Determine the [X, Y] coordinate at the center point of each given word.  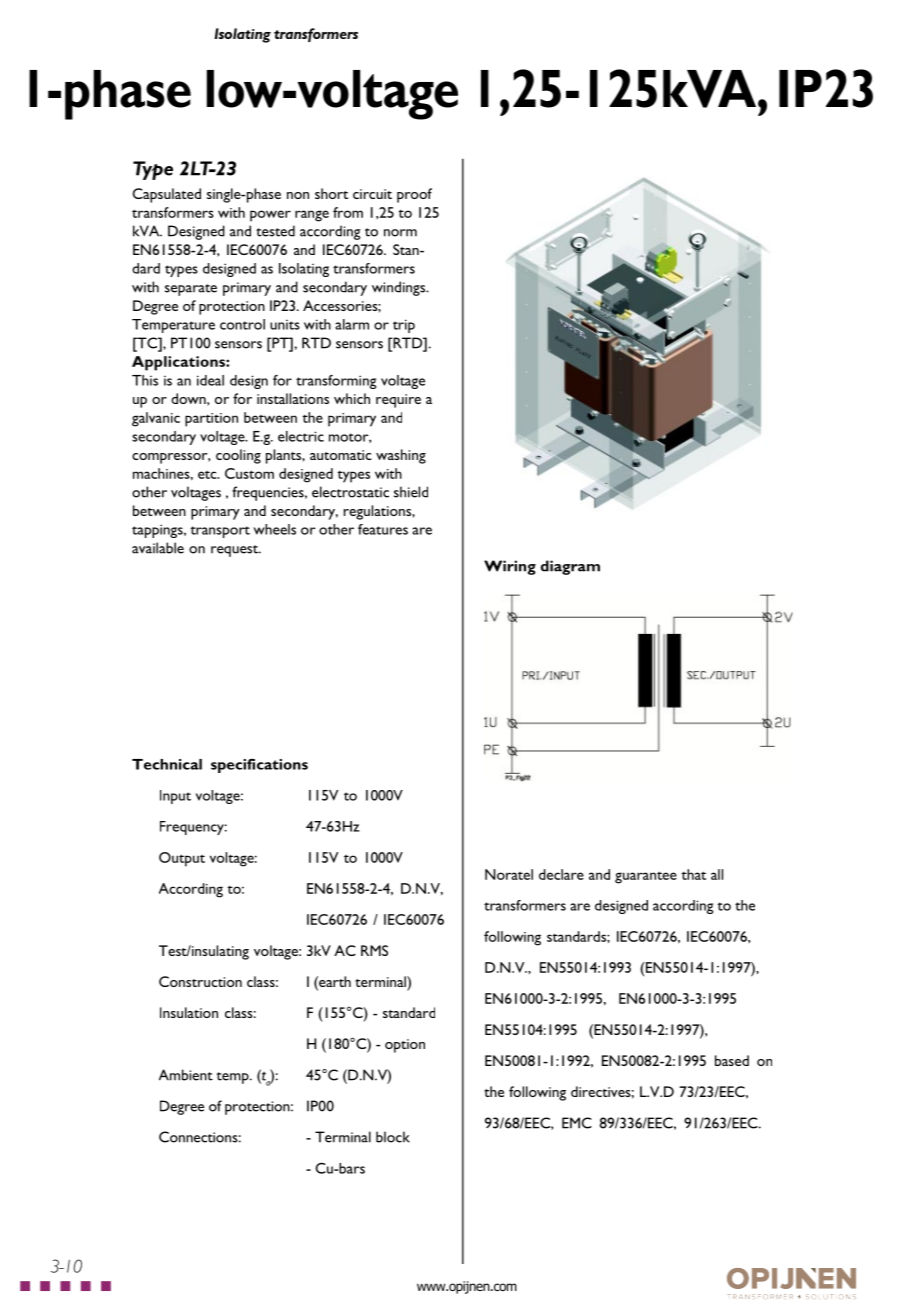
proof [414, 195]
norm [400, 233]
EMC [577, 1123]
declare [561, 874]
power [270, 216]
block [393, 1137]
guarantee [646, 877]
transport [220, 532]
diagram [570, 567]
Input [175, 797]
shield [411, 492]
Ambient [186, 1075]
